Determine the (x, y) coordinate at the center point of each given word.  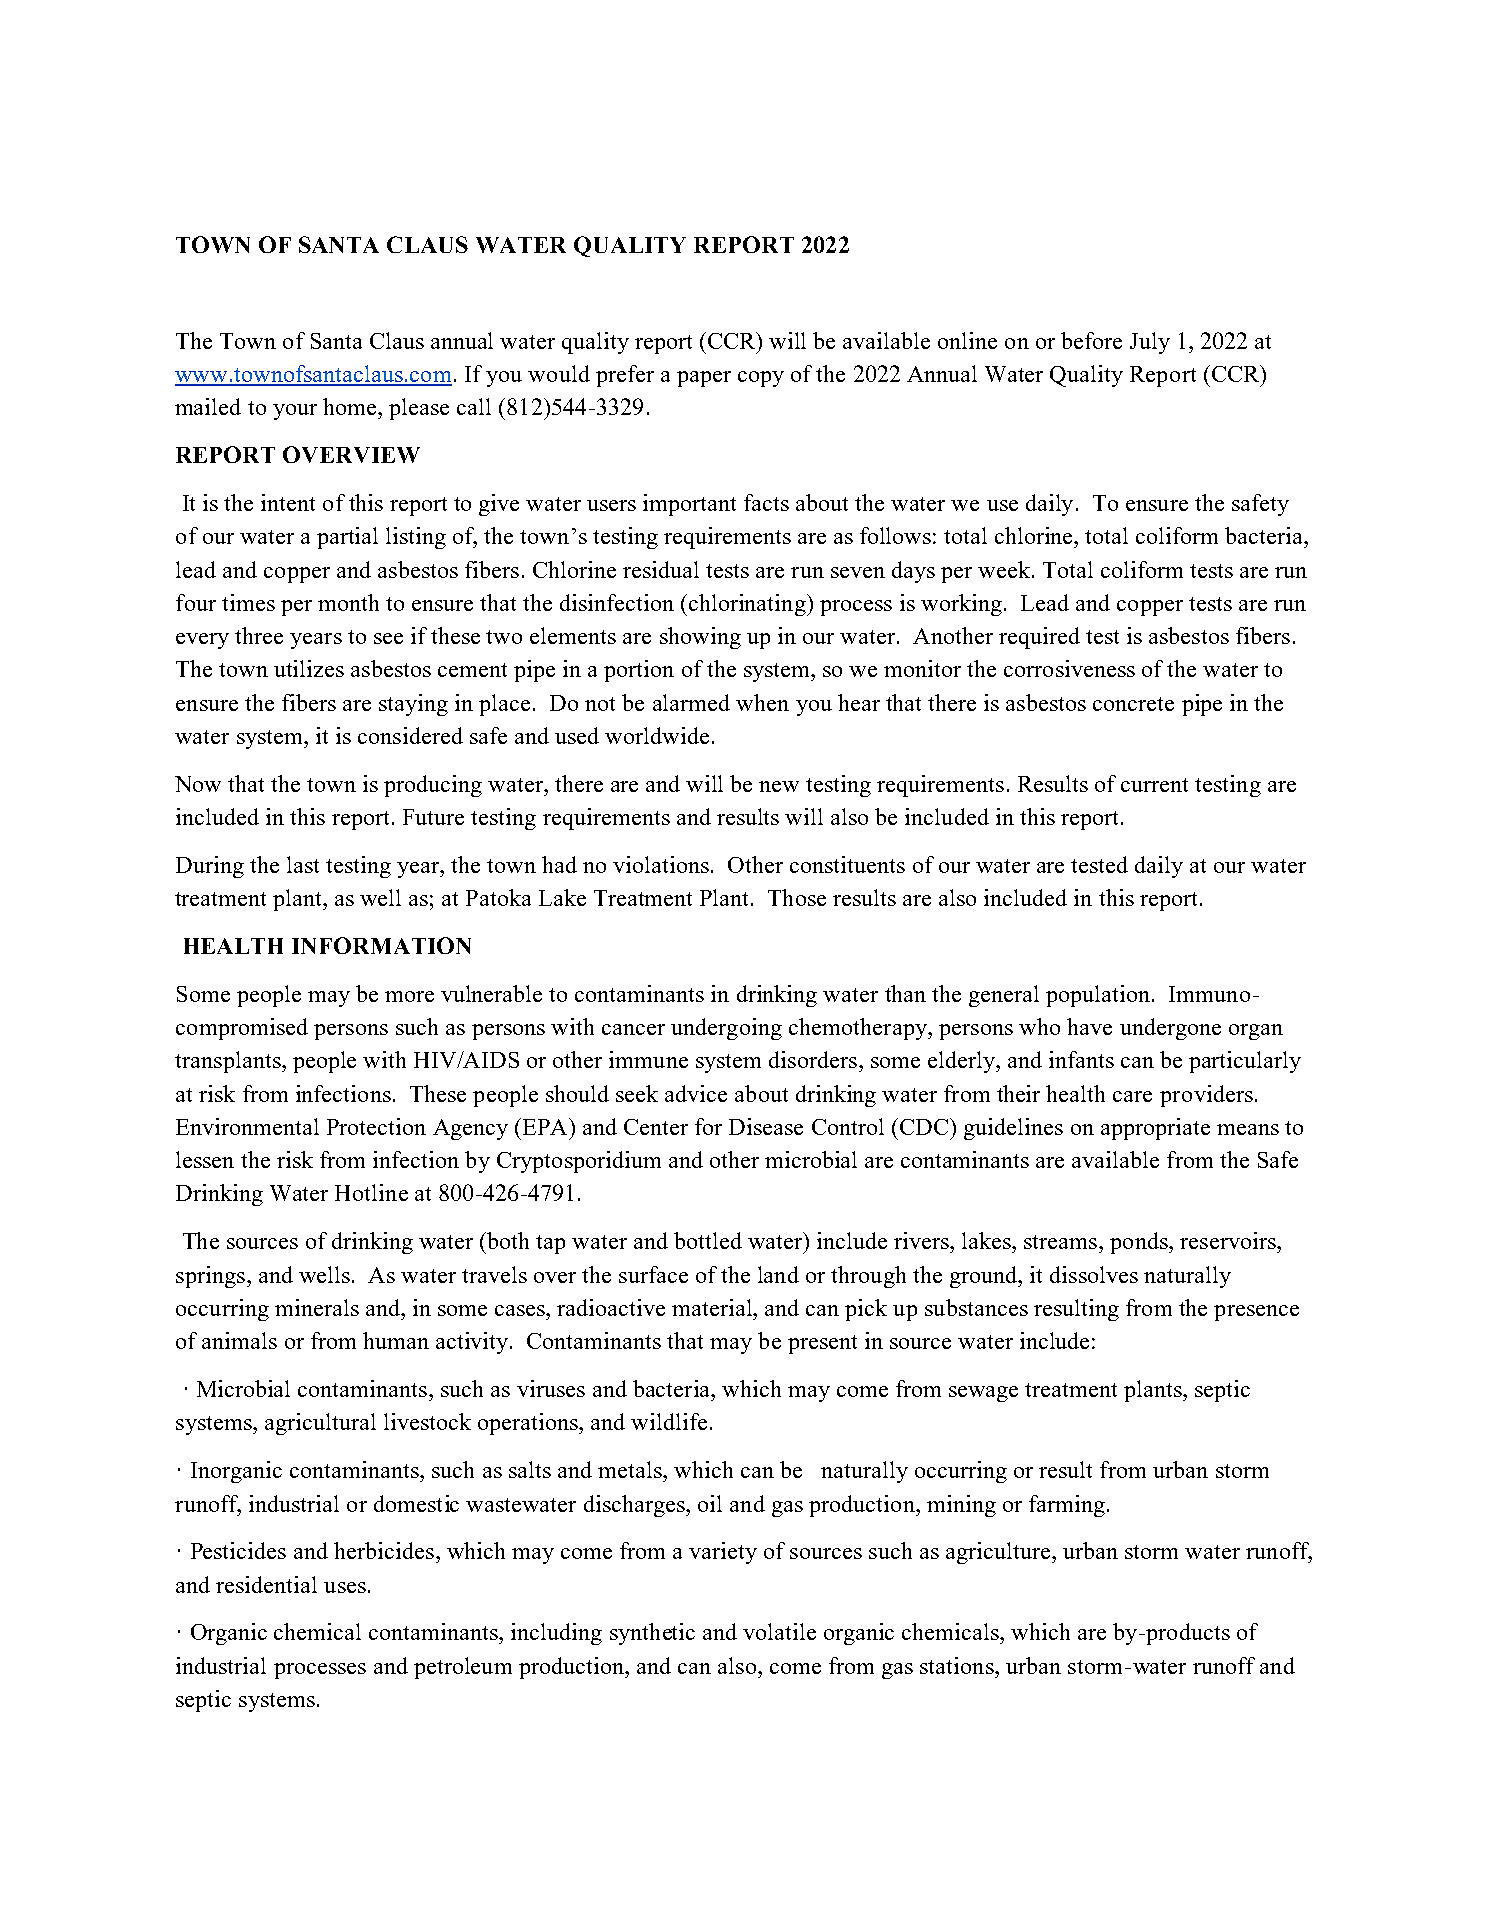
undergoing (726, 1029)
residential (266, 1584)
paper (704, 379)
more (409, 996)
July (1150, 343)
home (351, 406)
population (1098, 996)
